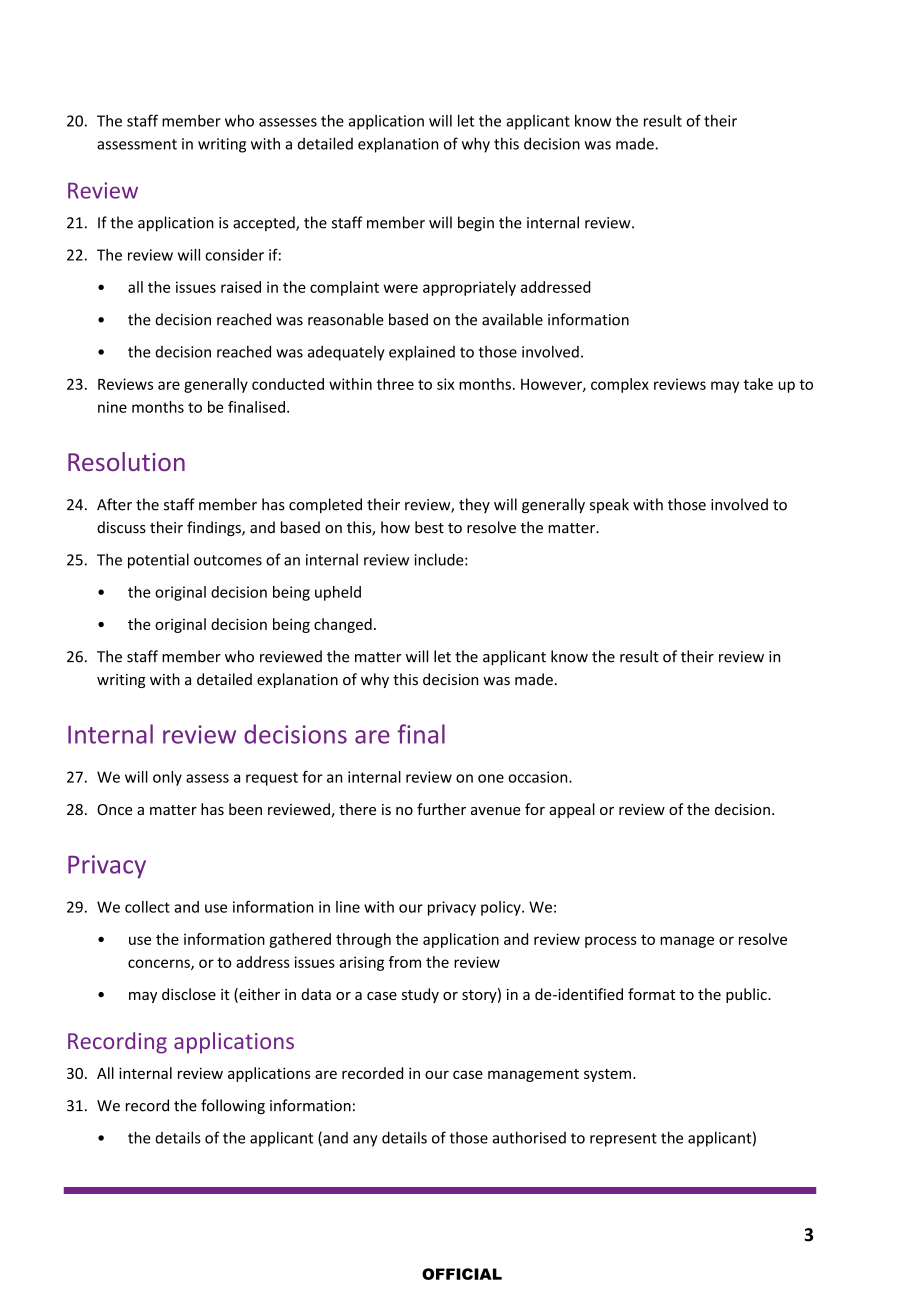 The image size is (924, 1308). Describe the element at coordinates (469, 288) in the screenshot. I see `appropriately` at that location.
